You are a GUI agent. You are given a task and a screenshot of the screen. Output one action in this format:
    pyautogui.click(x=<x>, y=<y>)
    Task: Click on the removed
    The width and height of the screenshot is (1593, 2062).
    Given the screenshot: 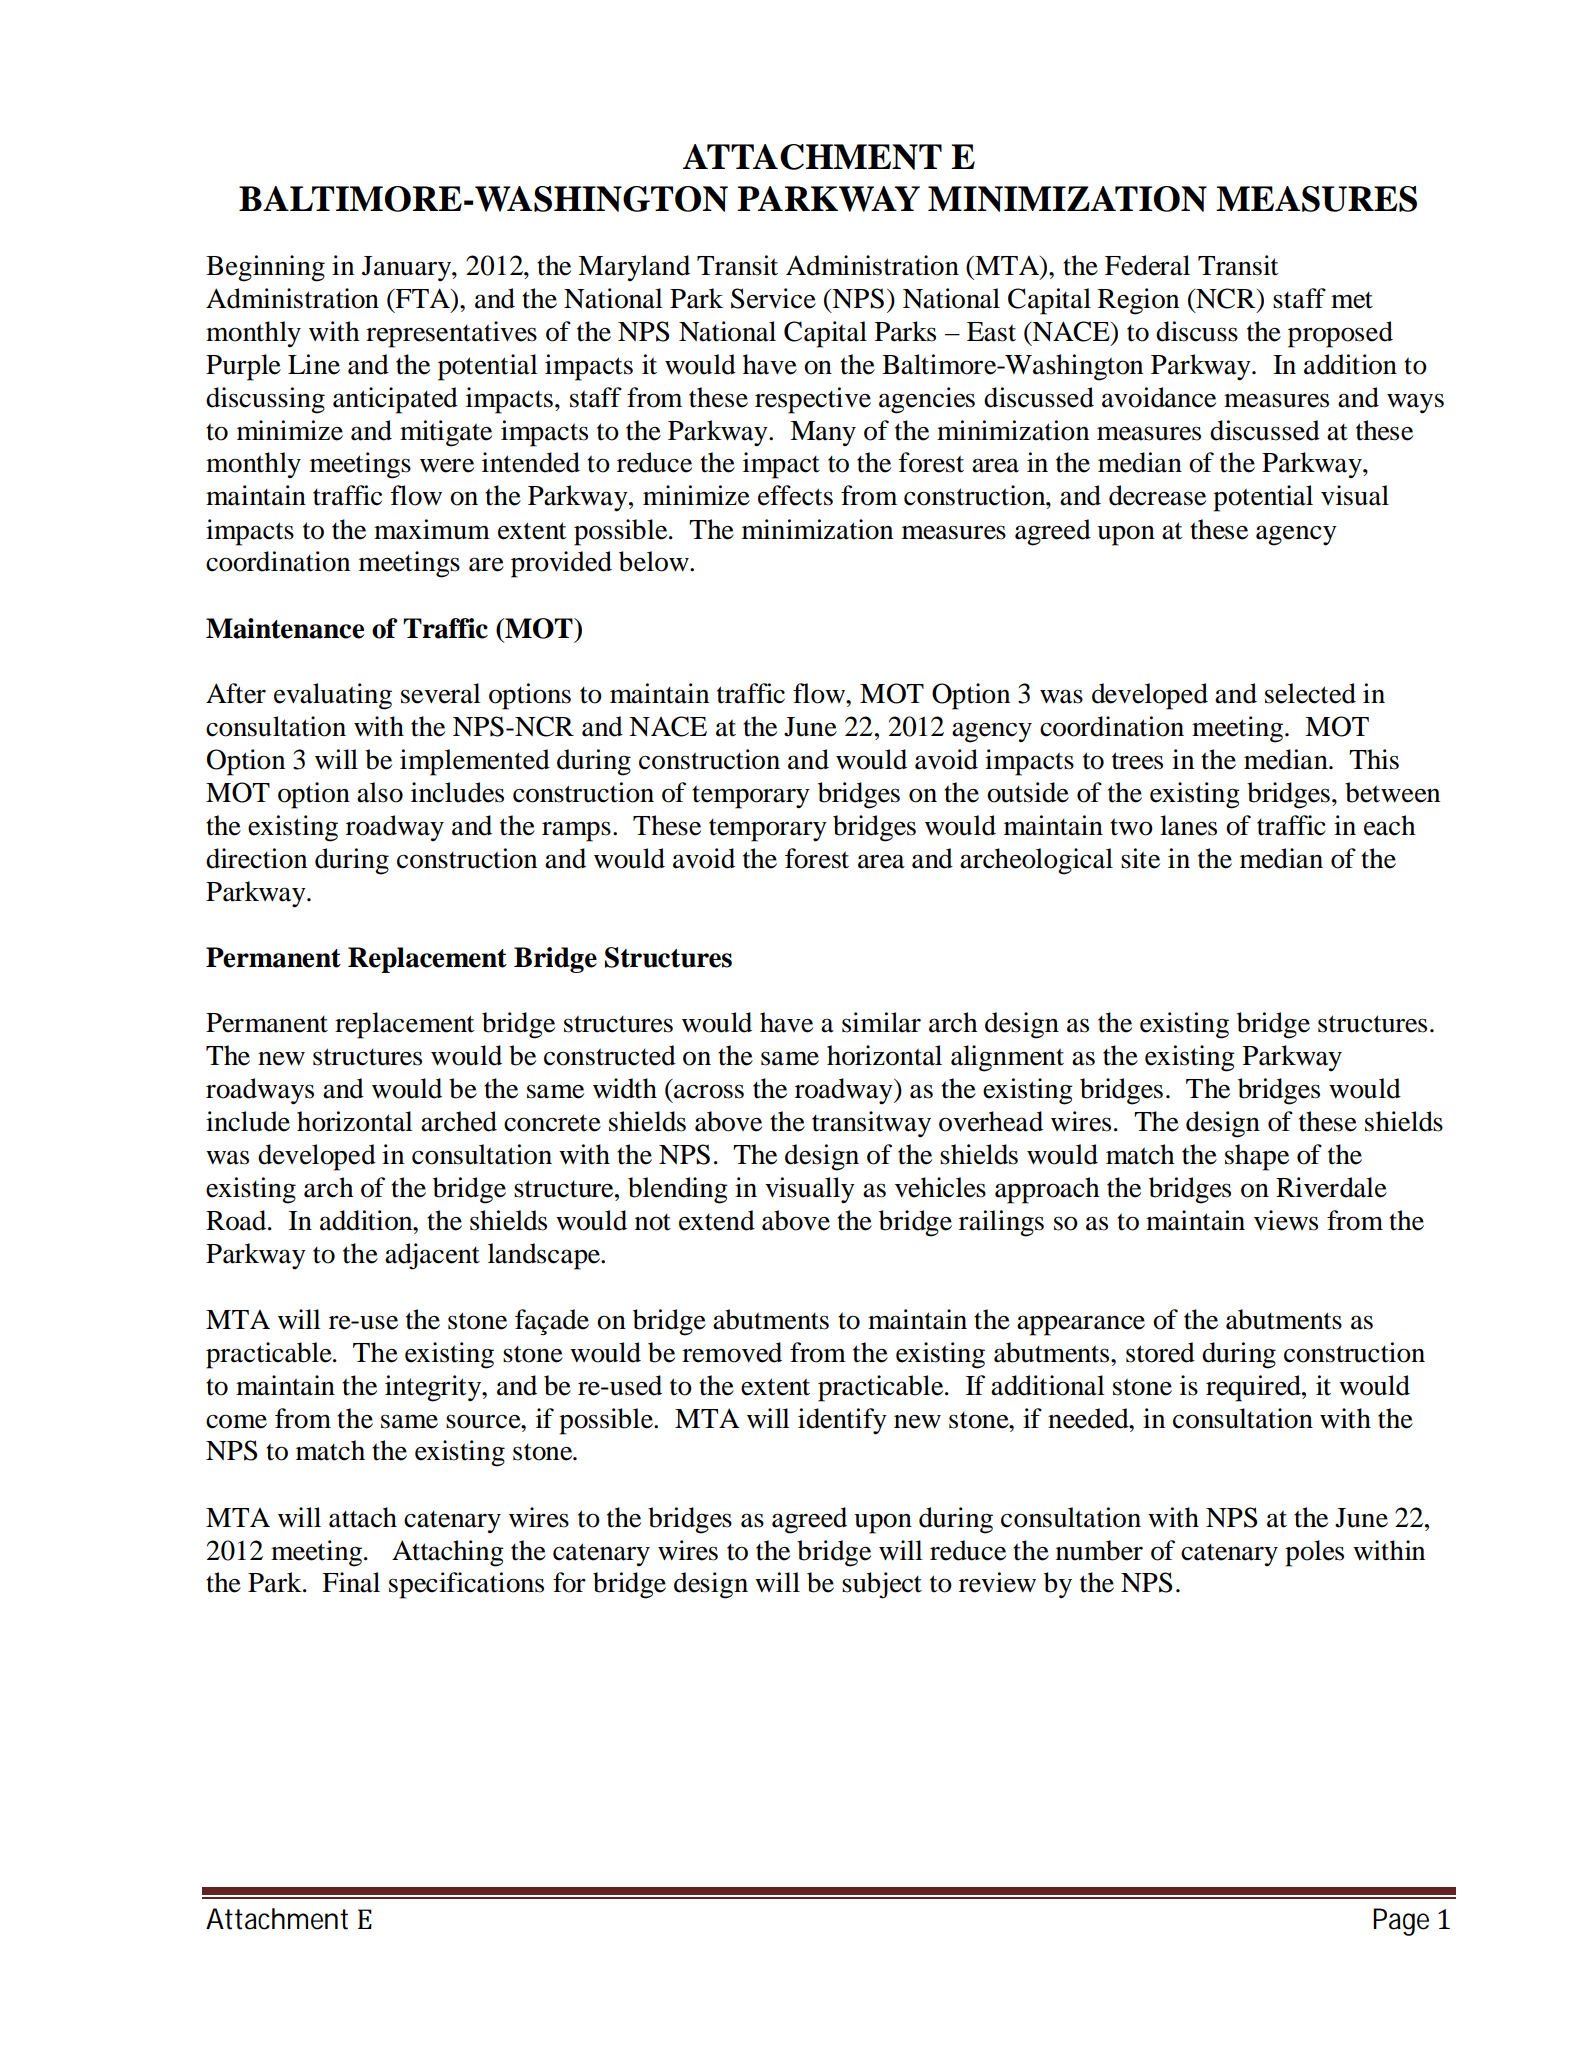 What is the action you would take?
    pyautogui.click(x=732, y=1352)
